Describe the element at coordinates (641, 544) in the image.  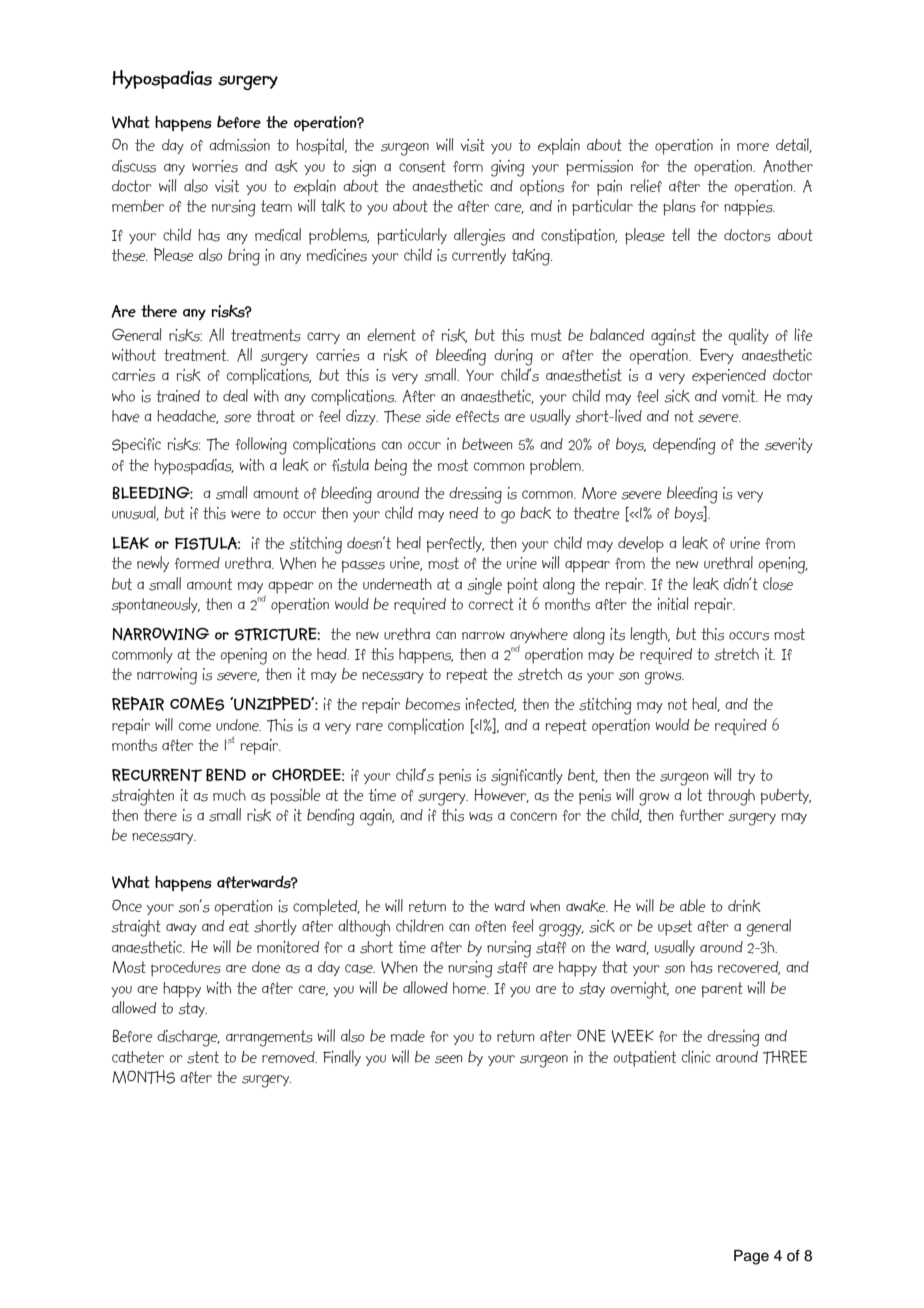
I see `develop` at that location.
